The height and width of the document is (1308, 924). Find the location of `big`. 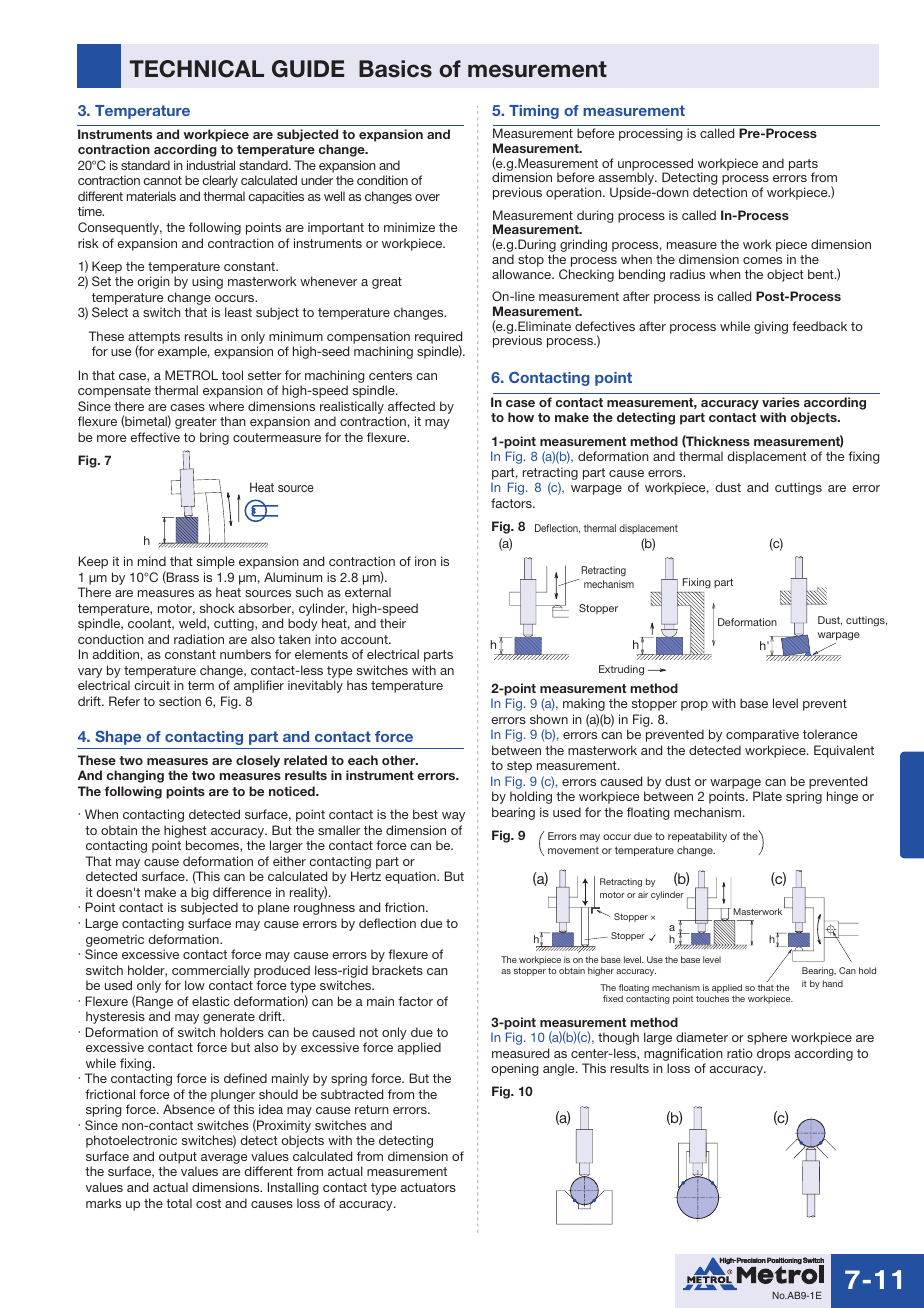

big is located at coordinates (200, 895).
